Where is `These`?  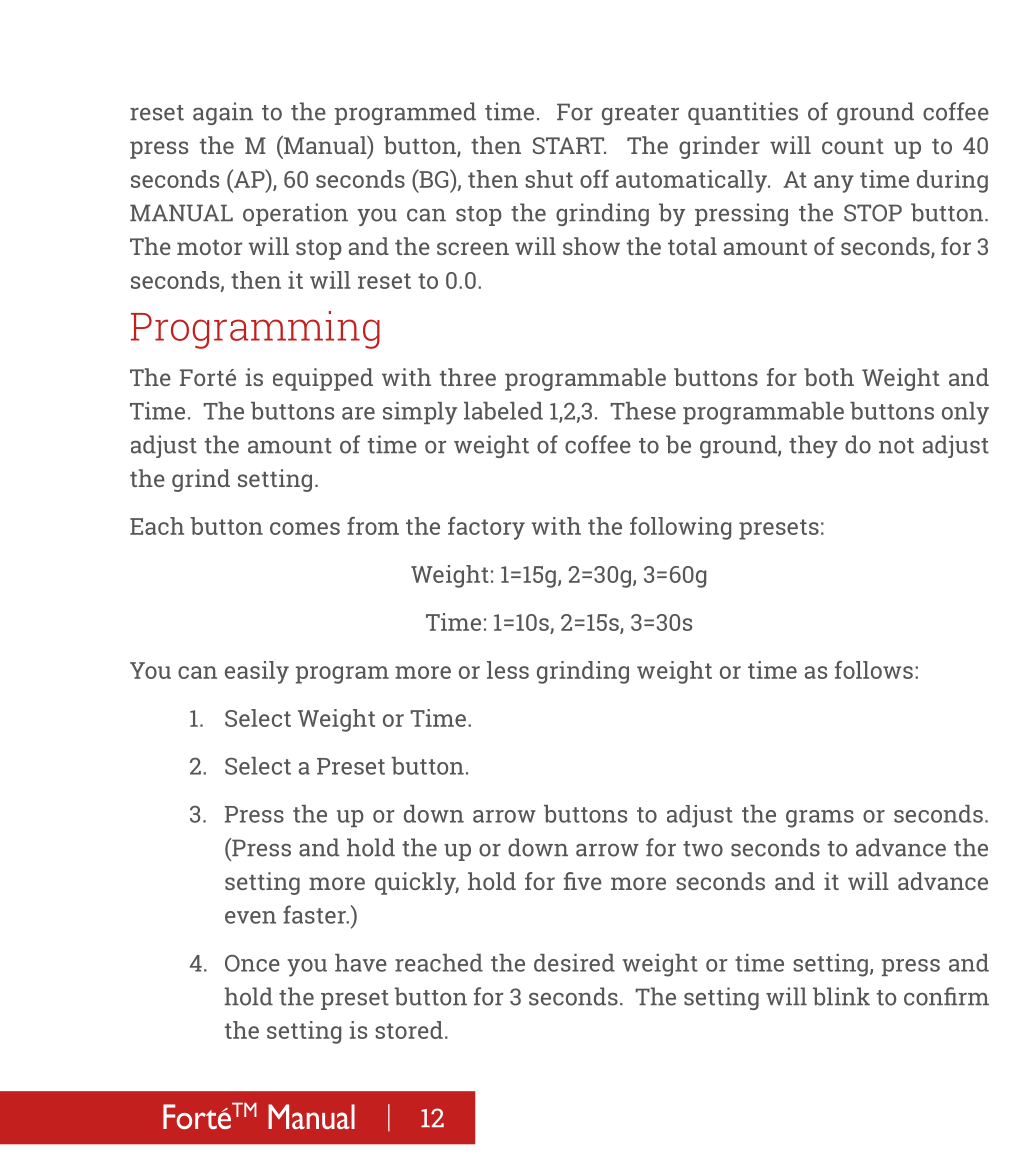
These is located at coordinates (643, 411).
